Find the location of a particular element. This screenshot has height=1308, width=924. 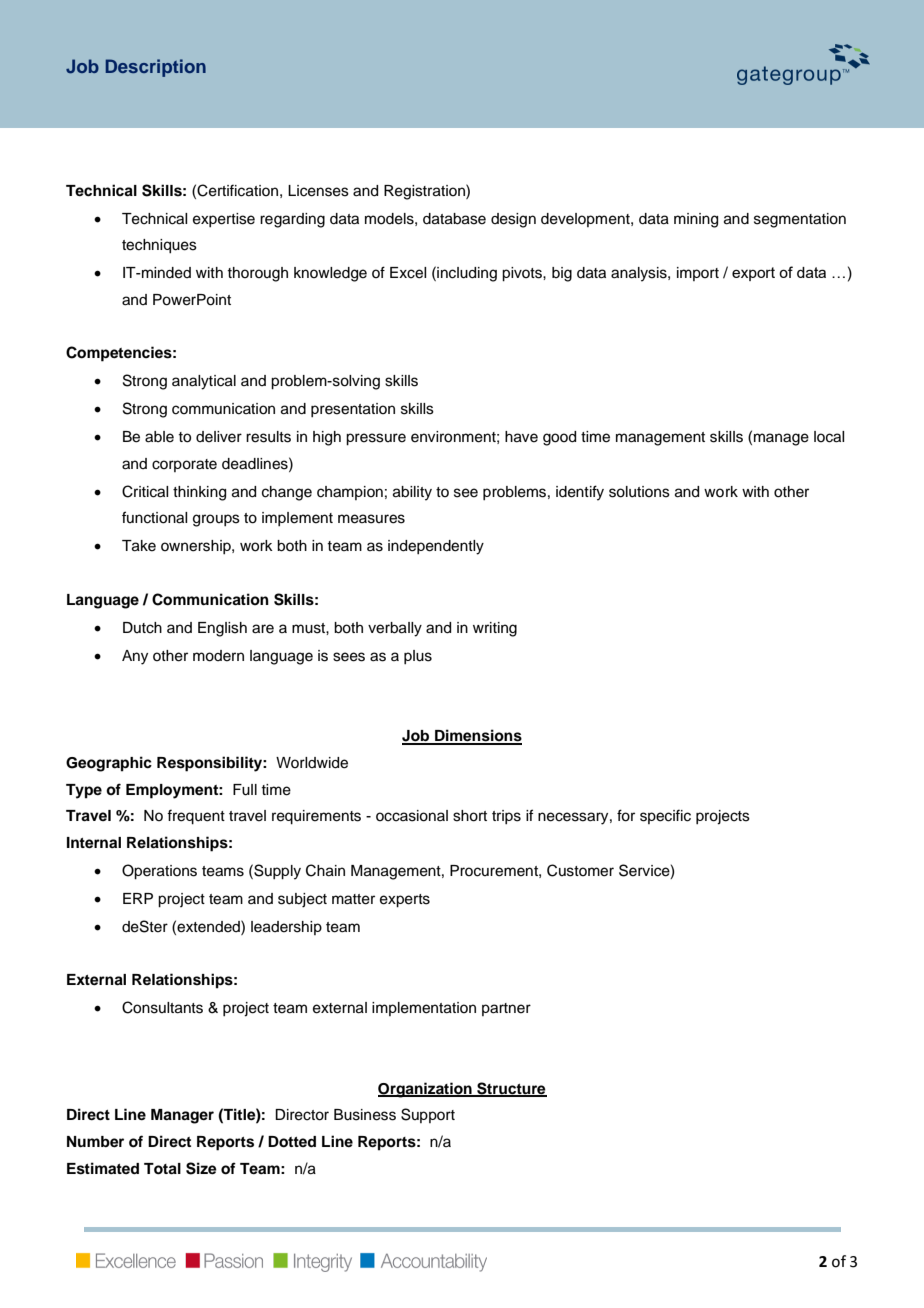

design is located at coordinates (513, 220).
